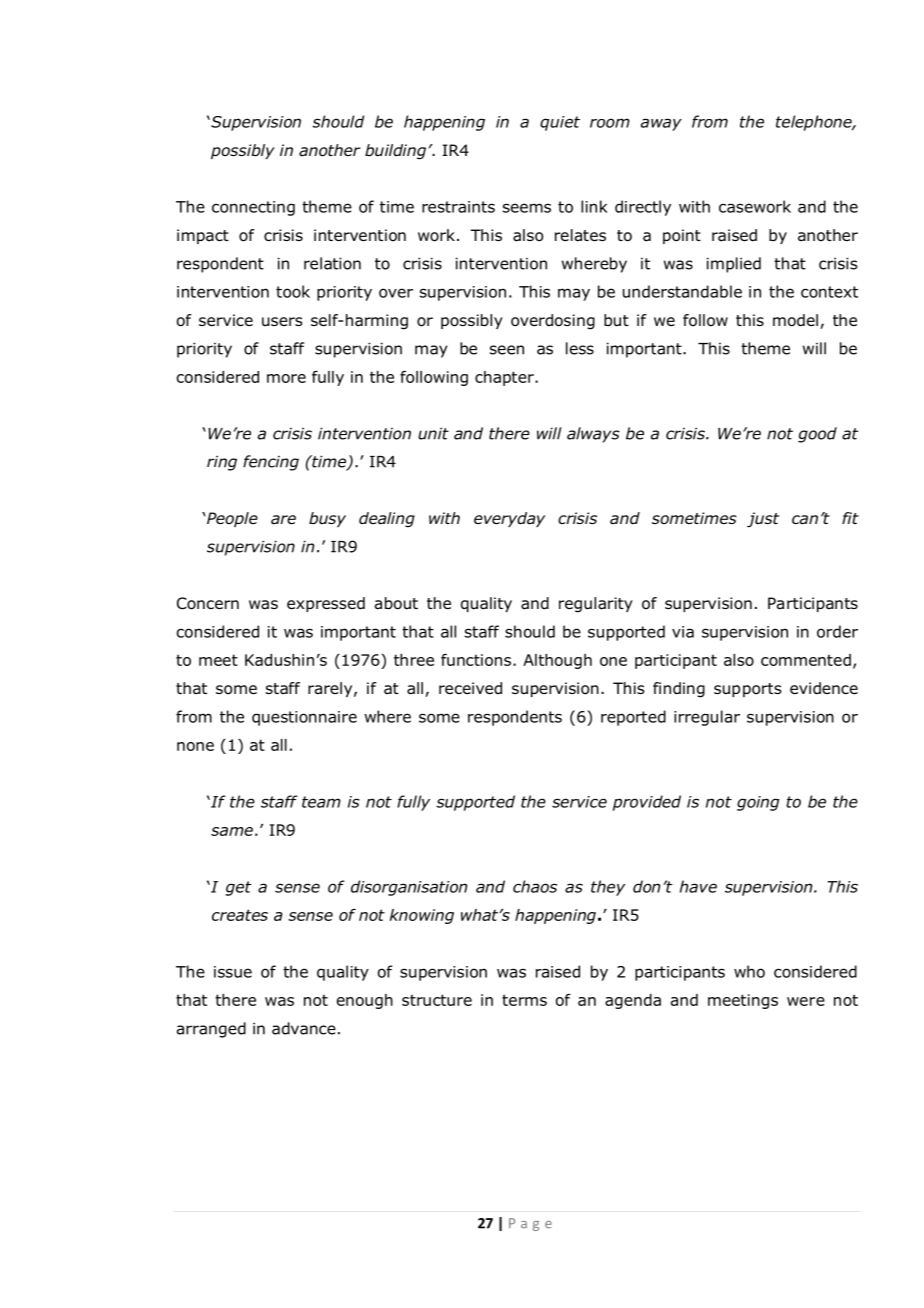  What do you see at coordinates (661, 124) in the screenshot?
I see `away` at bounding box center [661, 124].
